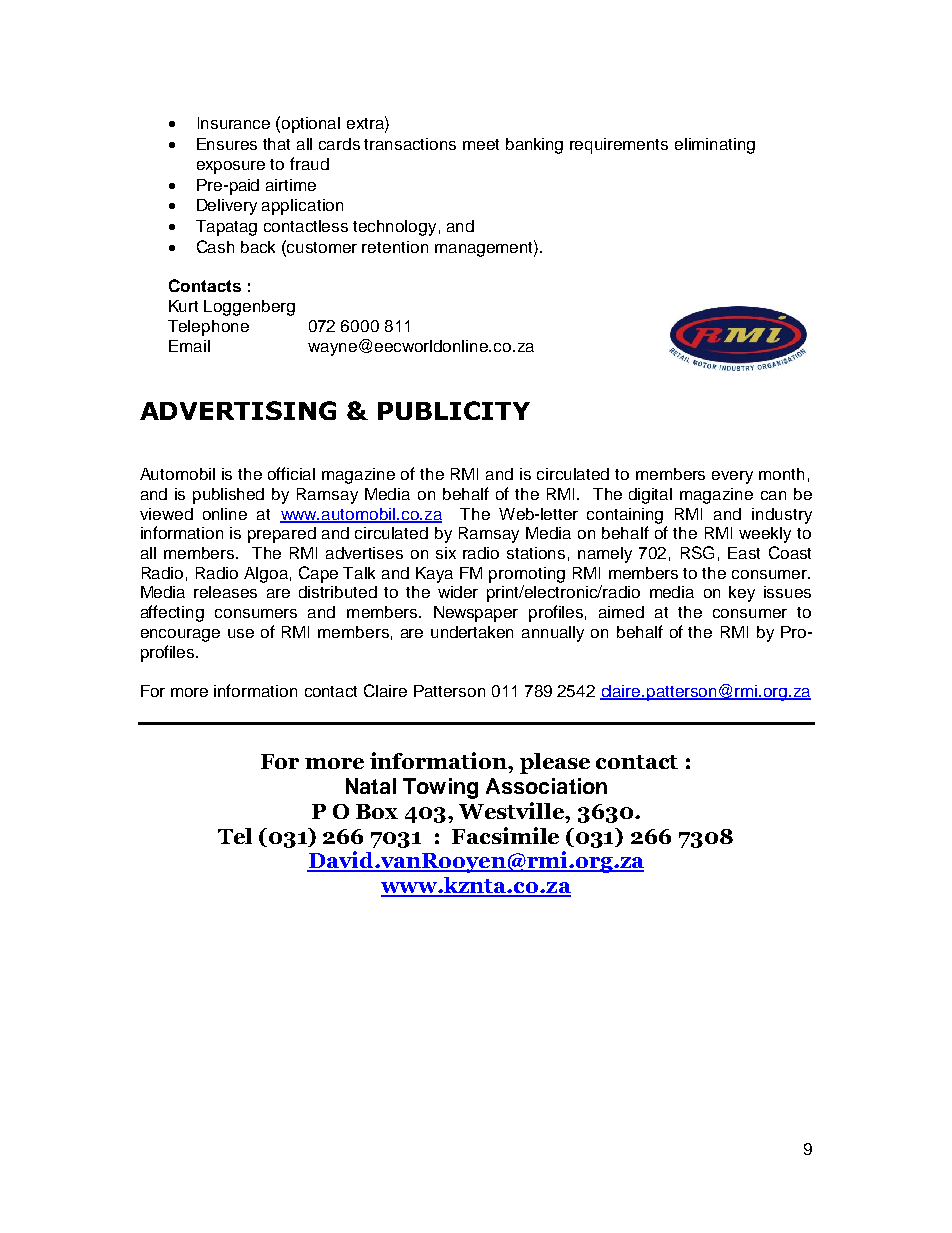 This screenshot has height=1233, width=952. I want to click on PUBLICITY, so click(454, 410).
